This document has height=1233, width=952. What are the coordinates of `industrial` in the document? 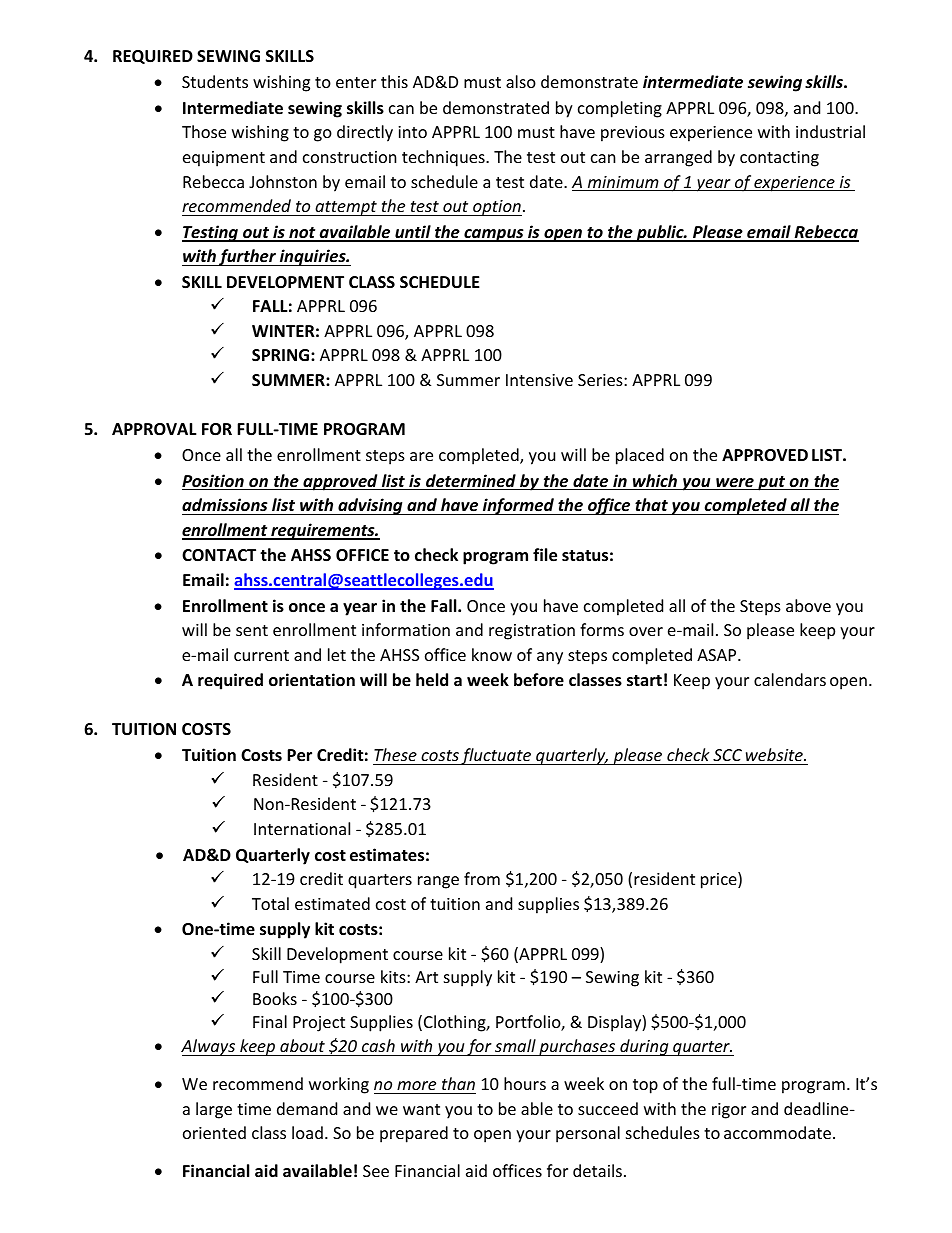 It's located at (830, 131).
